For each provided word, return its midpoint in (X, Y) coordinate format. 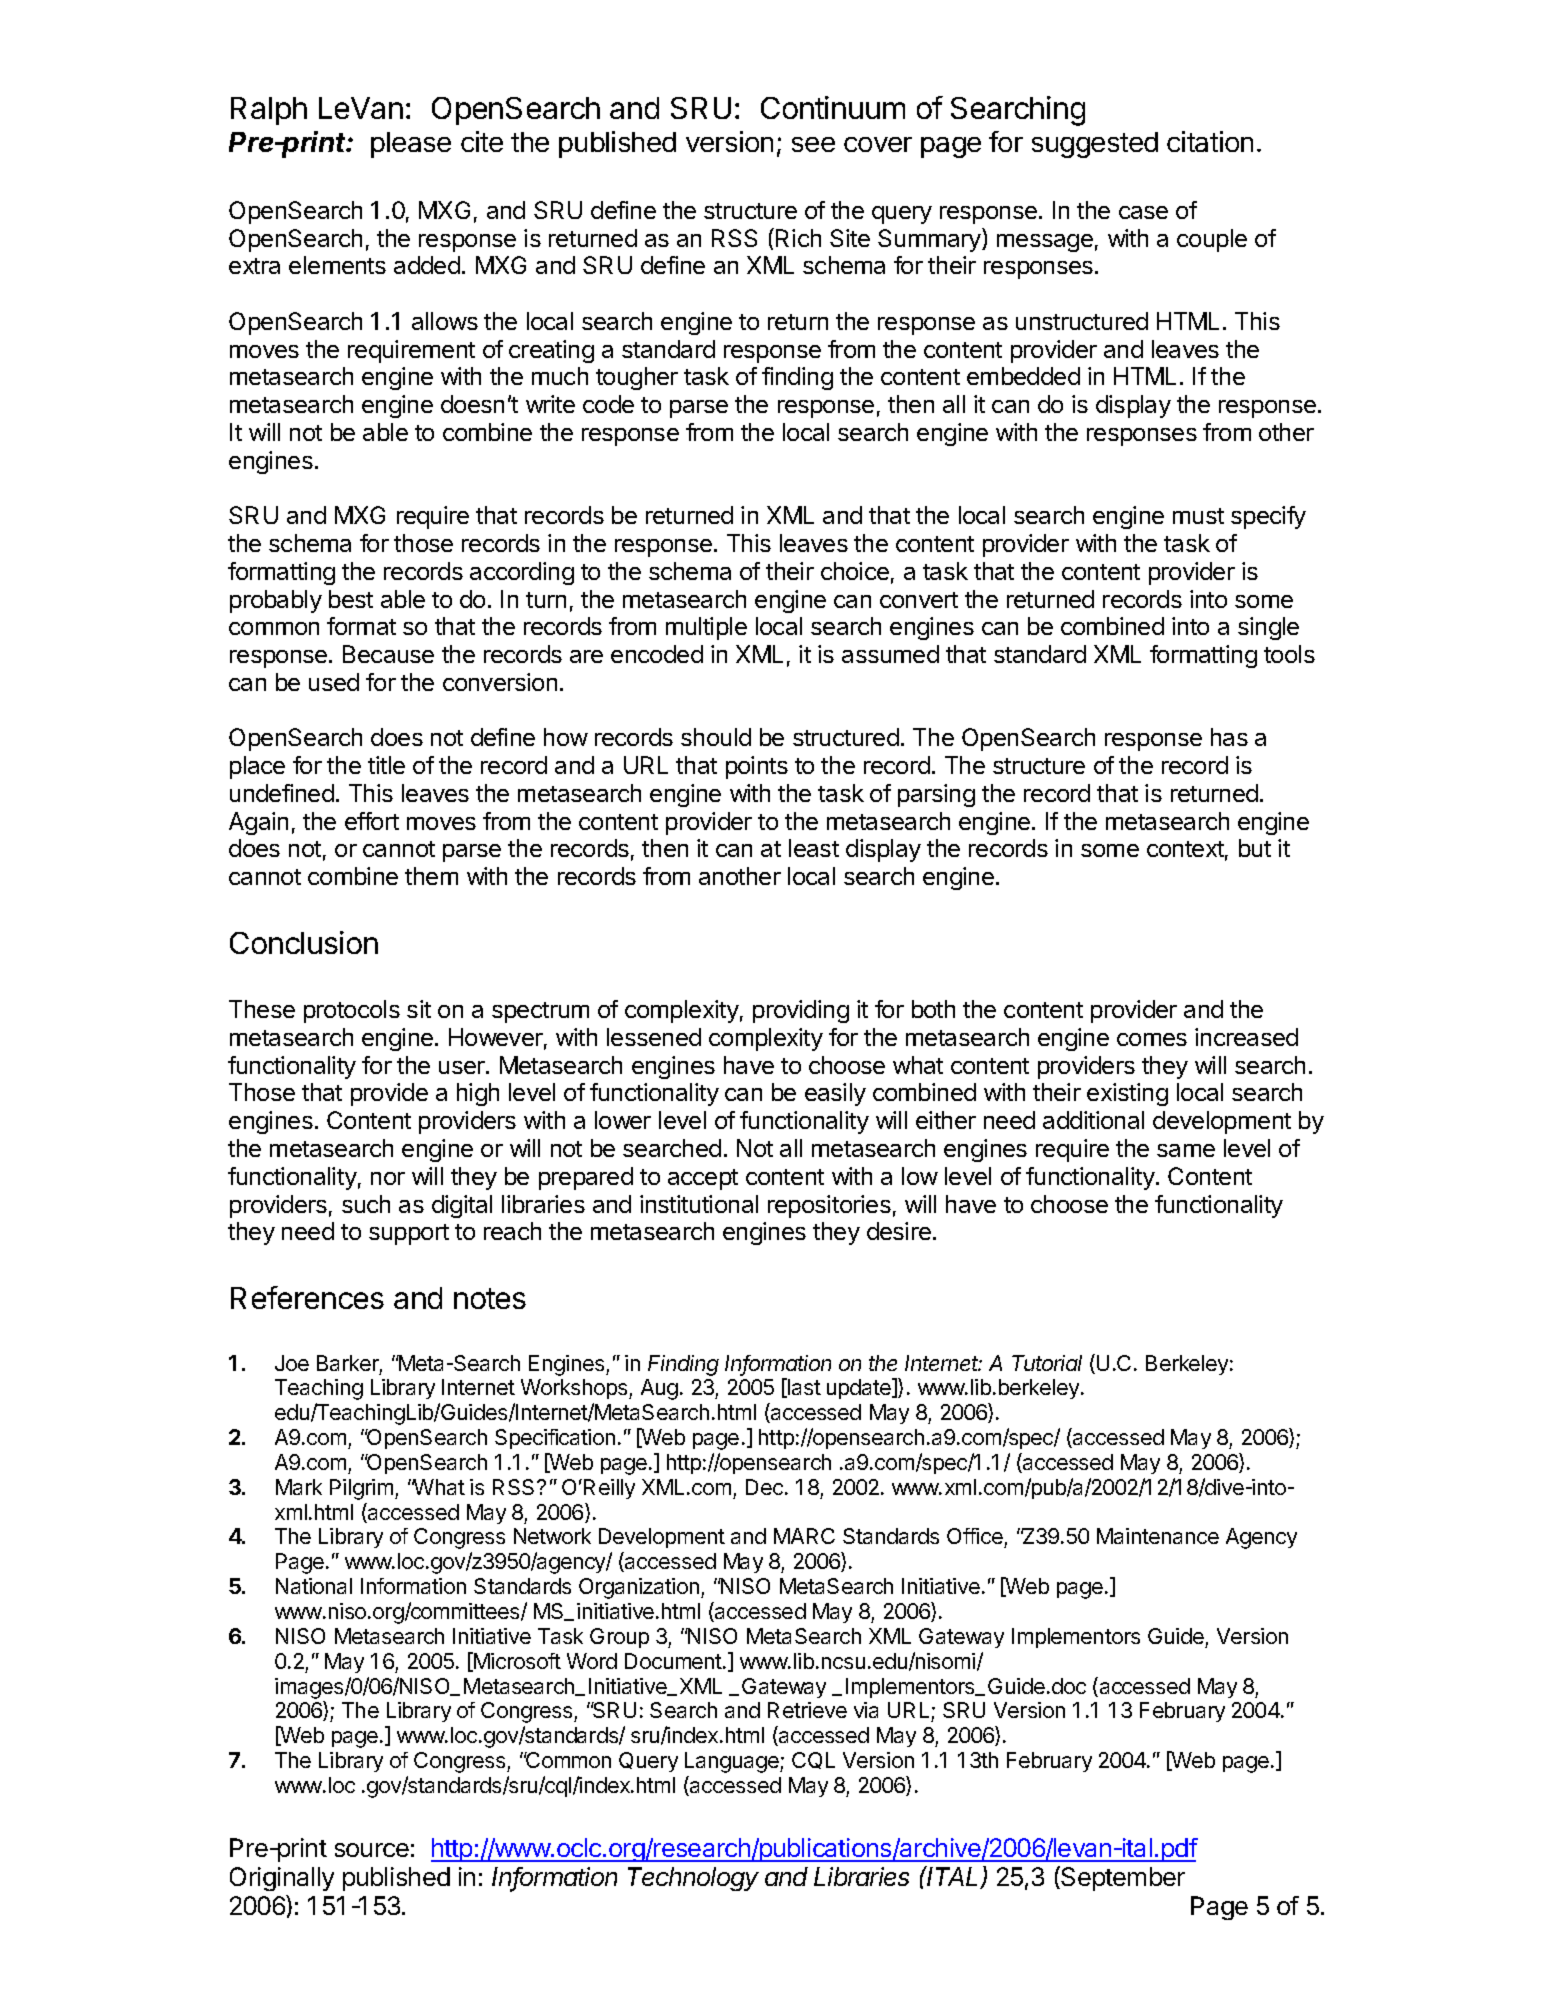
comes (1152, 1039)
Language (733, 1762)
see (813, 144)
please (411, 145)
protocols (352, 1011)
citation (1210, 141)
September (1122, 1878)
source (372, 1850)
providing (801, 1011)
